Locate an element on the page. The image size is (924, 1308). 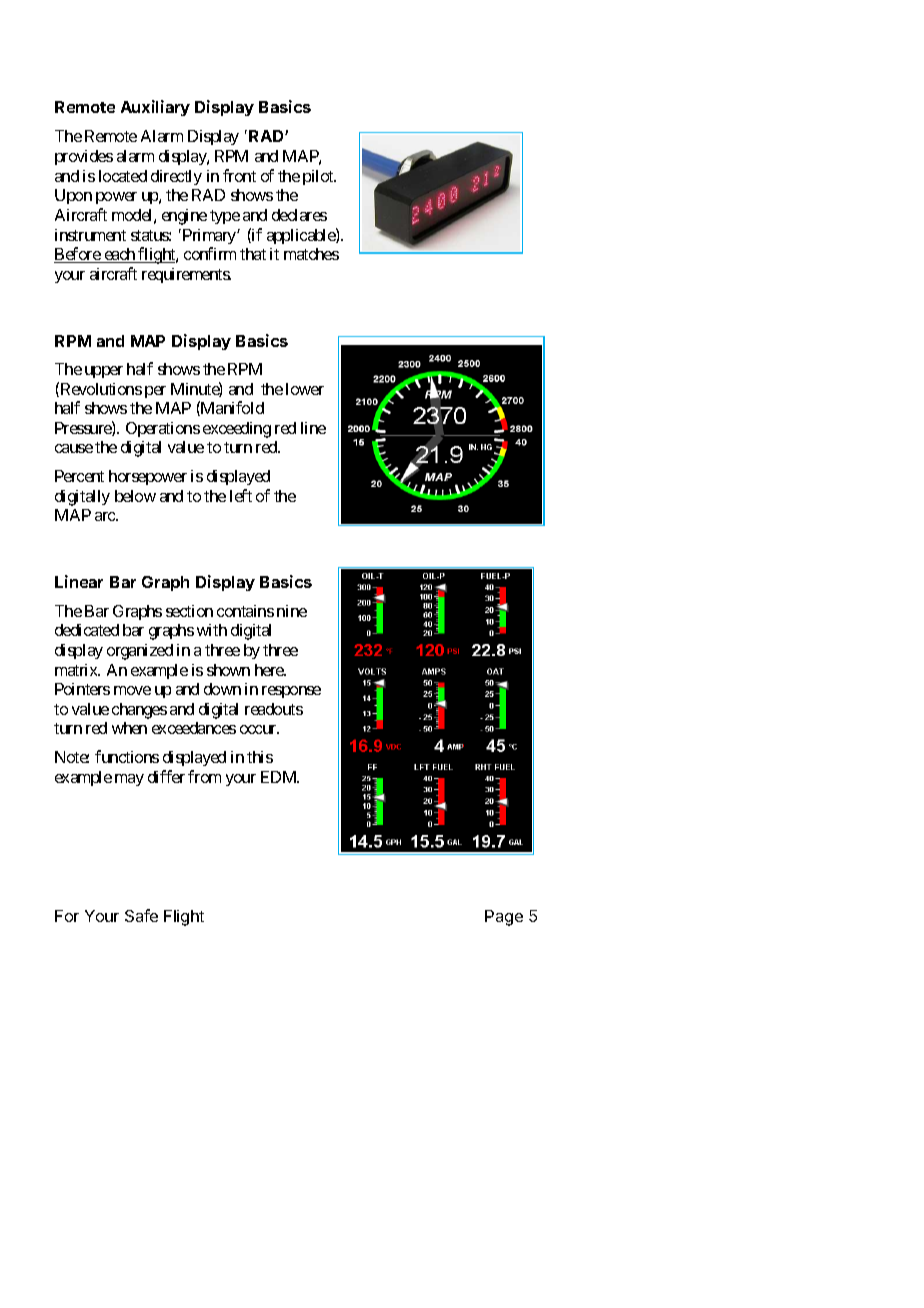
Safe is located at coordinates (141, 915).
